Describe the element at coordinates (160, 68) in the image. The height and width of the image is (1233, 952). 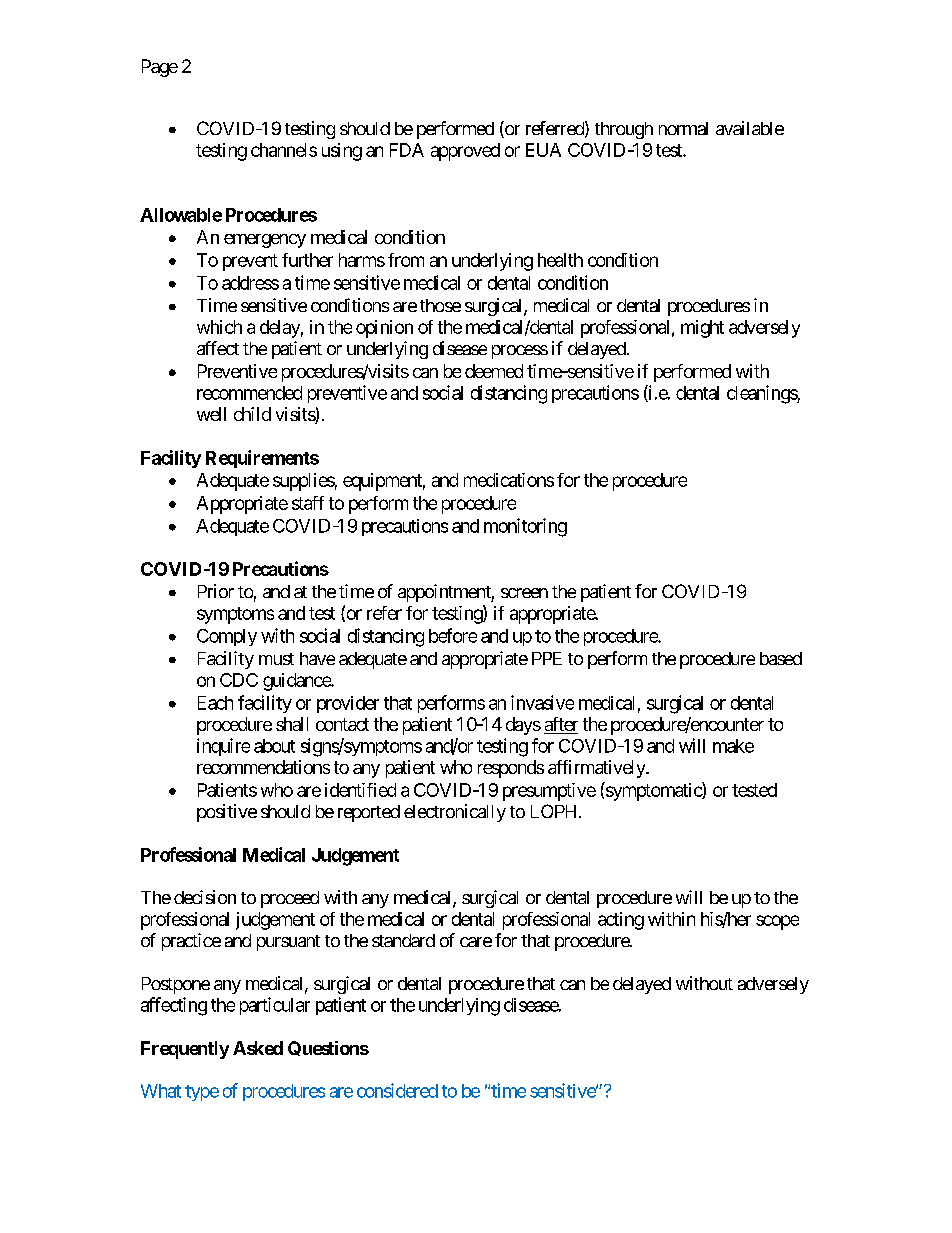
I see `Page` at that location.
